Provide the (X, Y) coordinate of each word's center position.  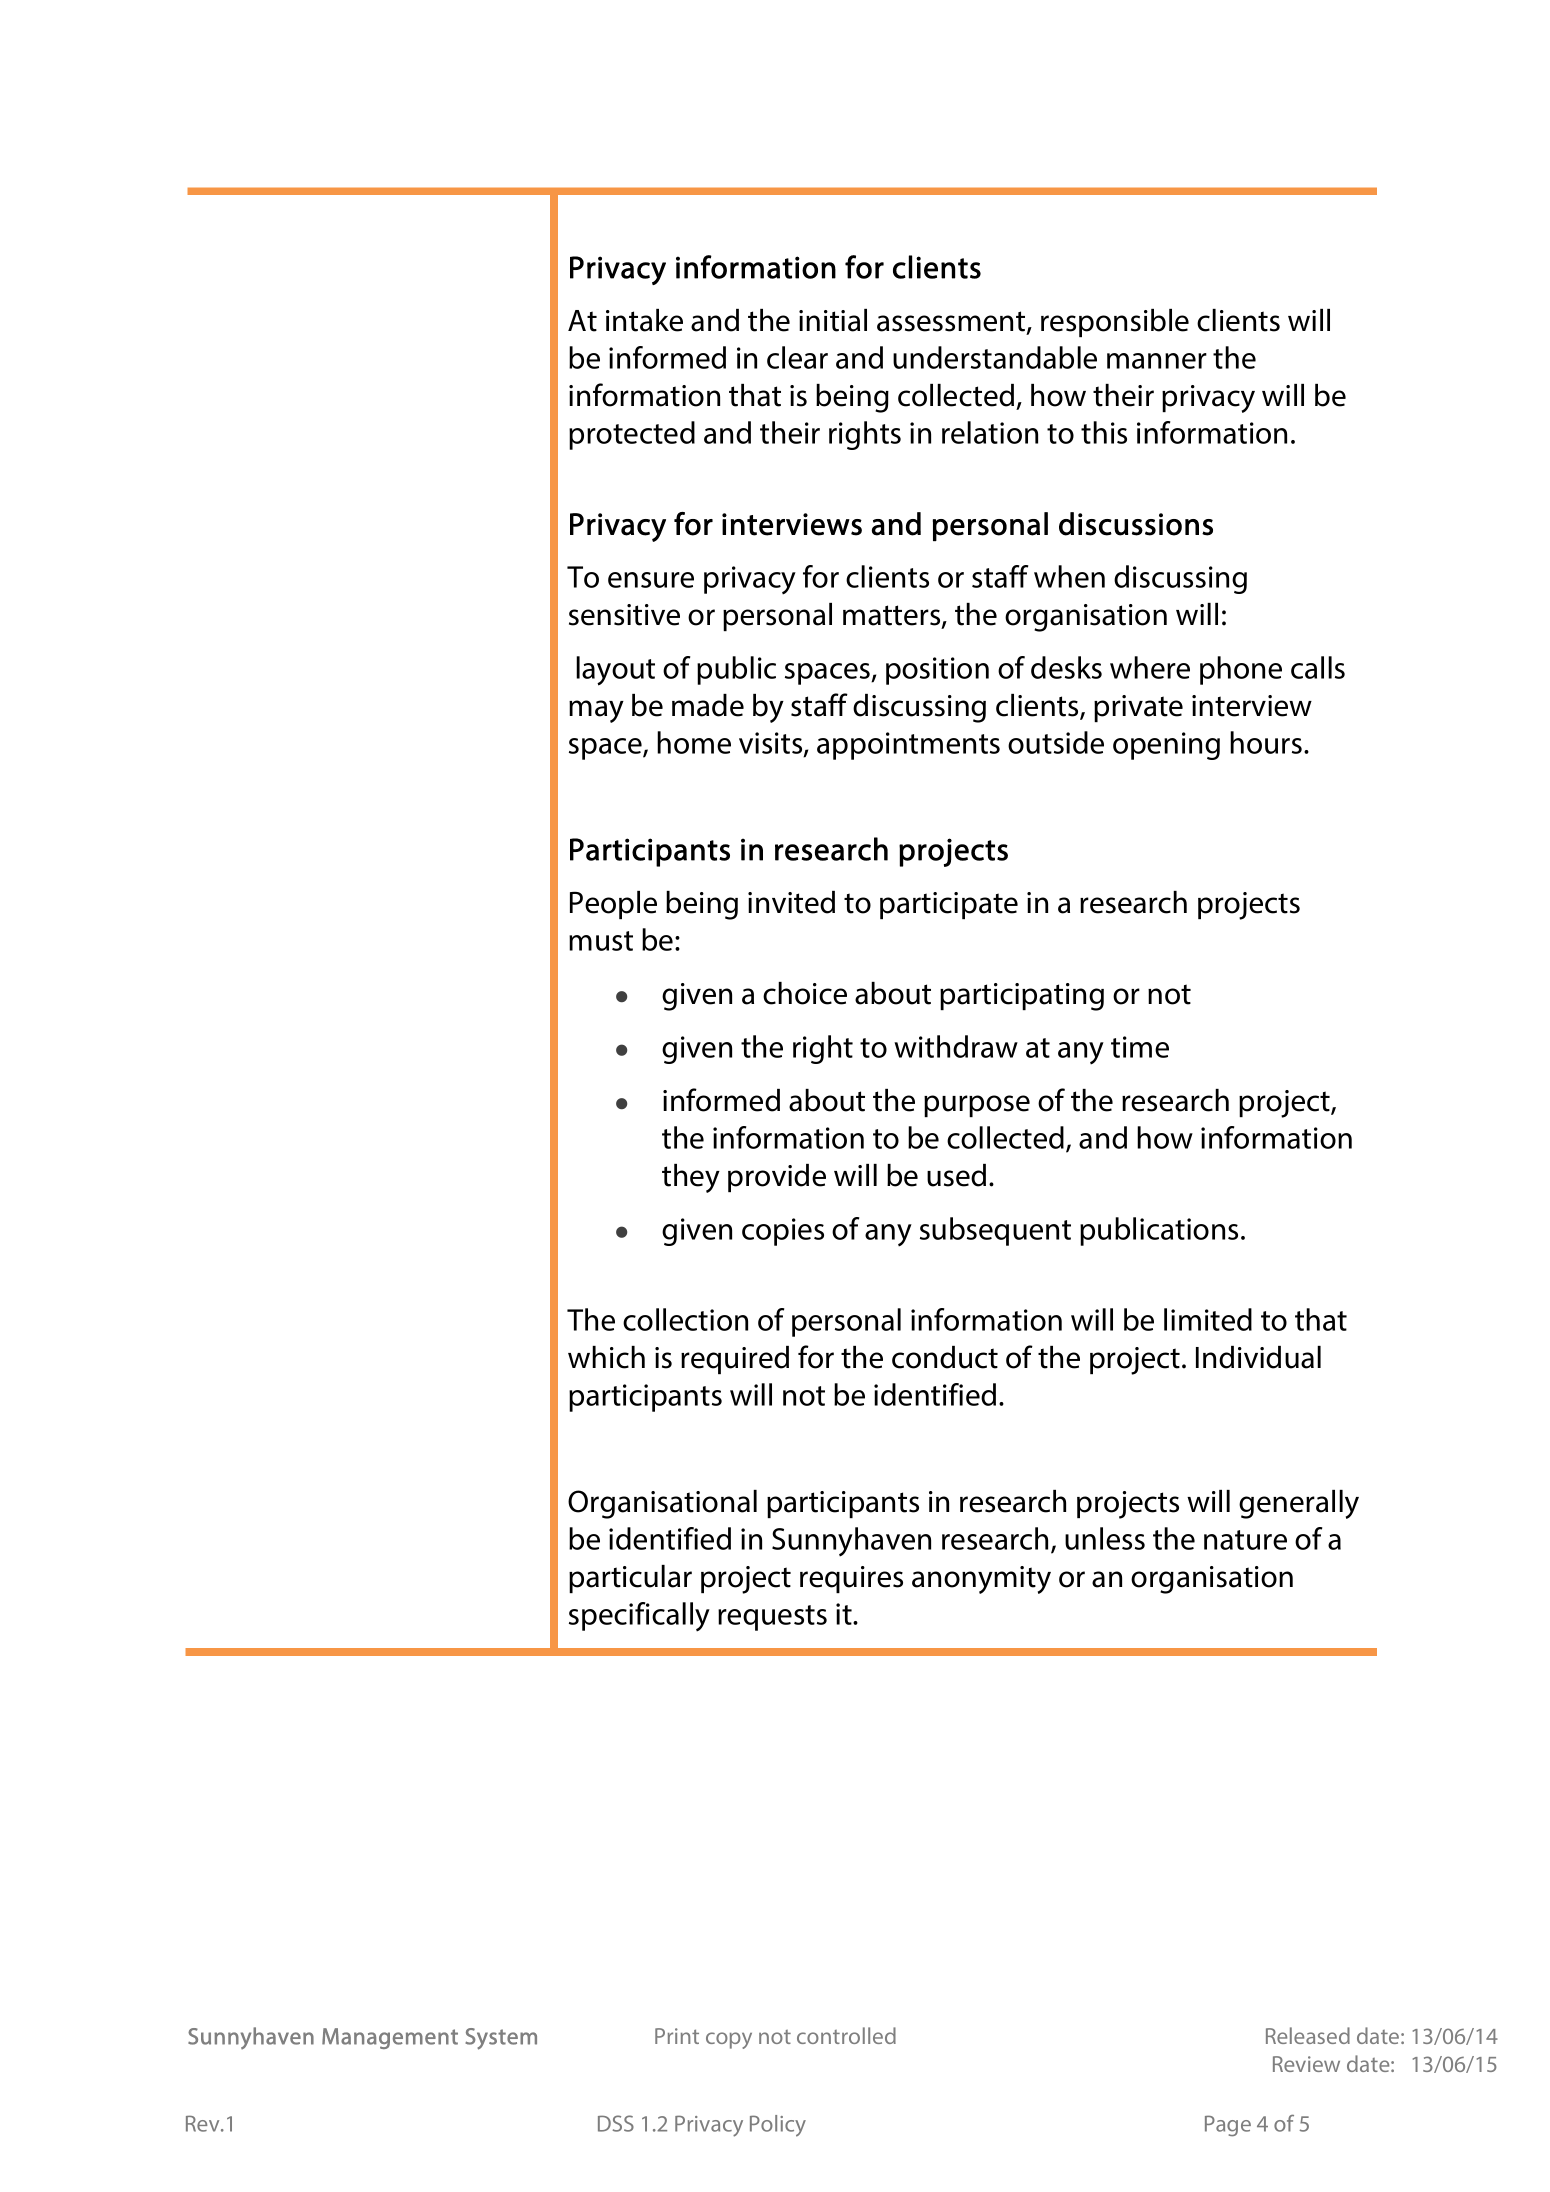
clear (797, 357)
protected (632, 435)
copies (783, 1232)
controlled (846, 2035)
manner (1157, 361)
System (501, 2039)
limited (1208, 1319)
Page (1228, 2126)
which (606, 1357)
